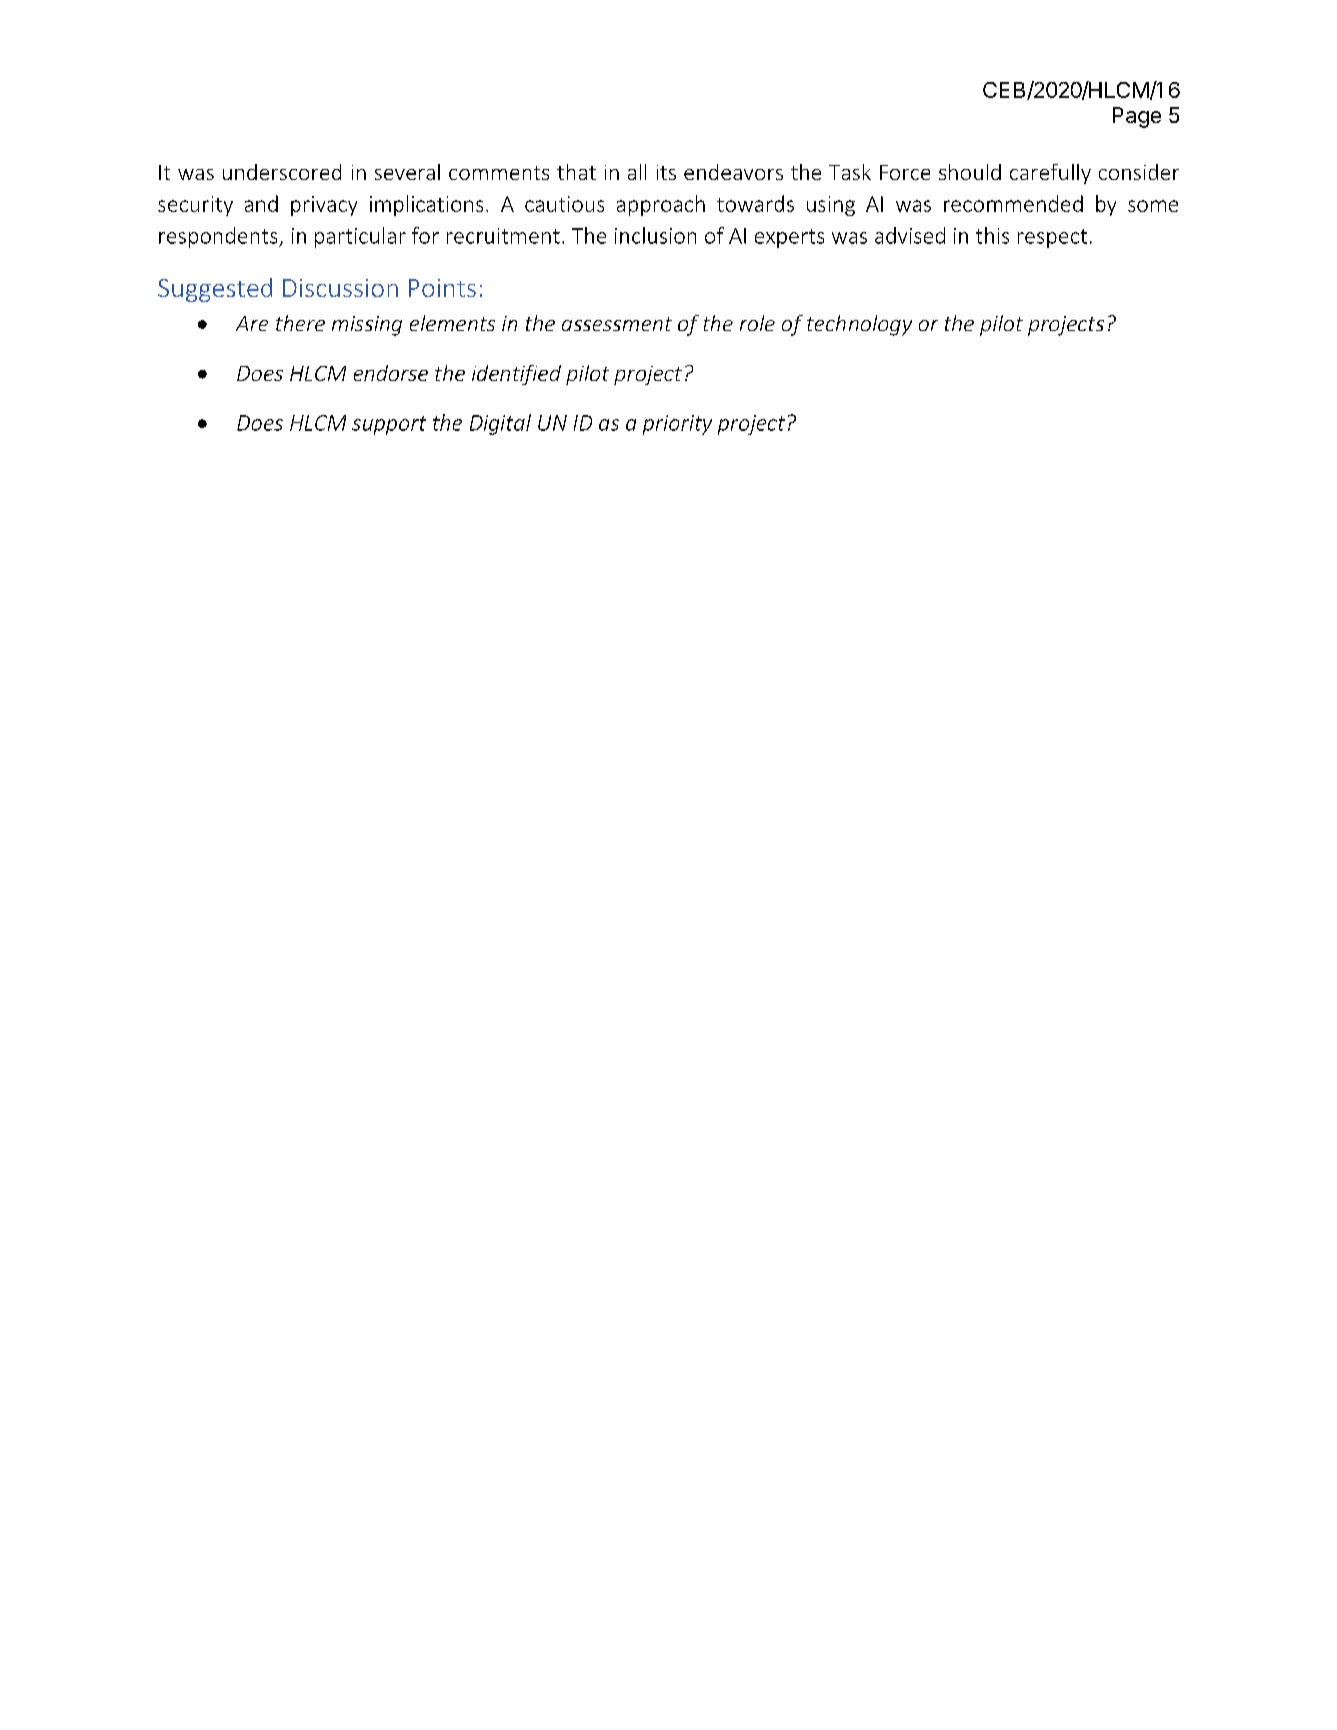  What do you see at coordinates (859, 325) in the image?
I see `technology` at bounding box center [859, 325].
